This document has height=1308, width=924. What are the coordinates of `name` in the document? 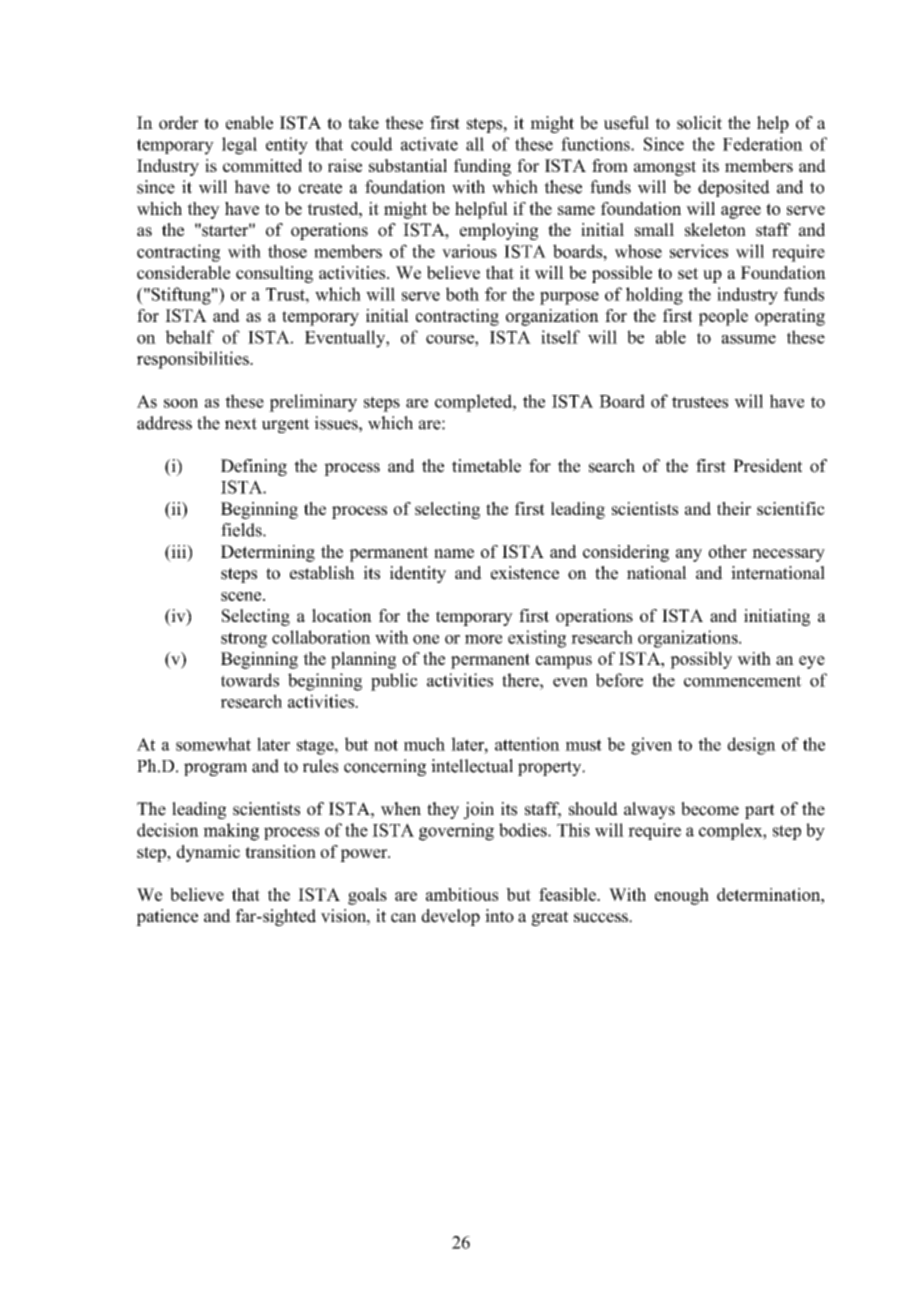 It's located at (454, 553).
